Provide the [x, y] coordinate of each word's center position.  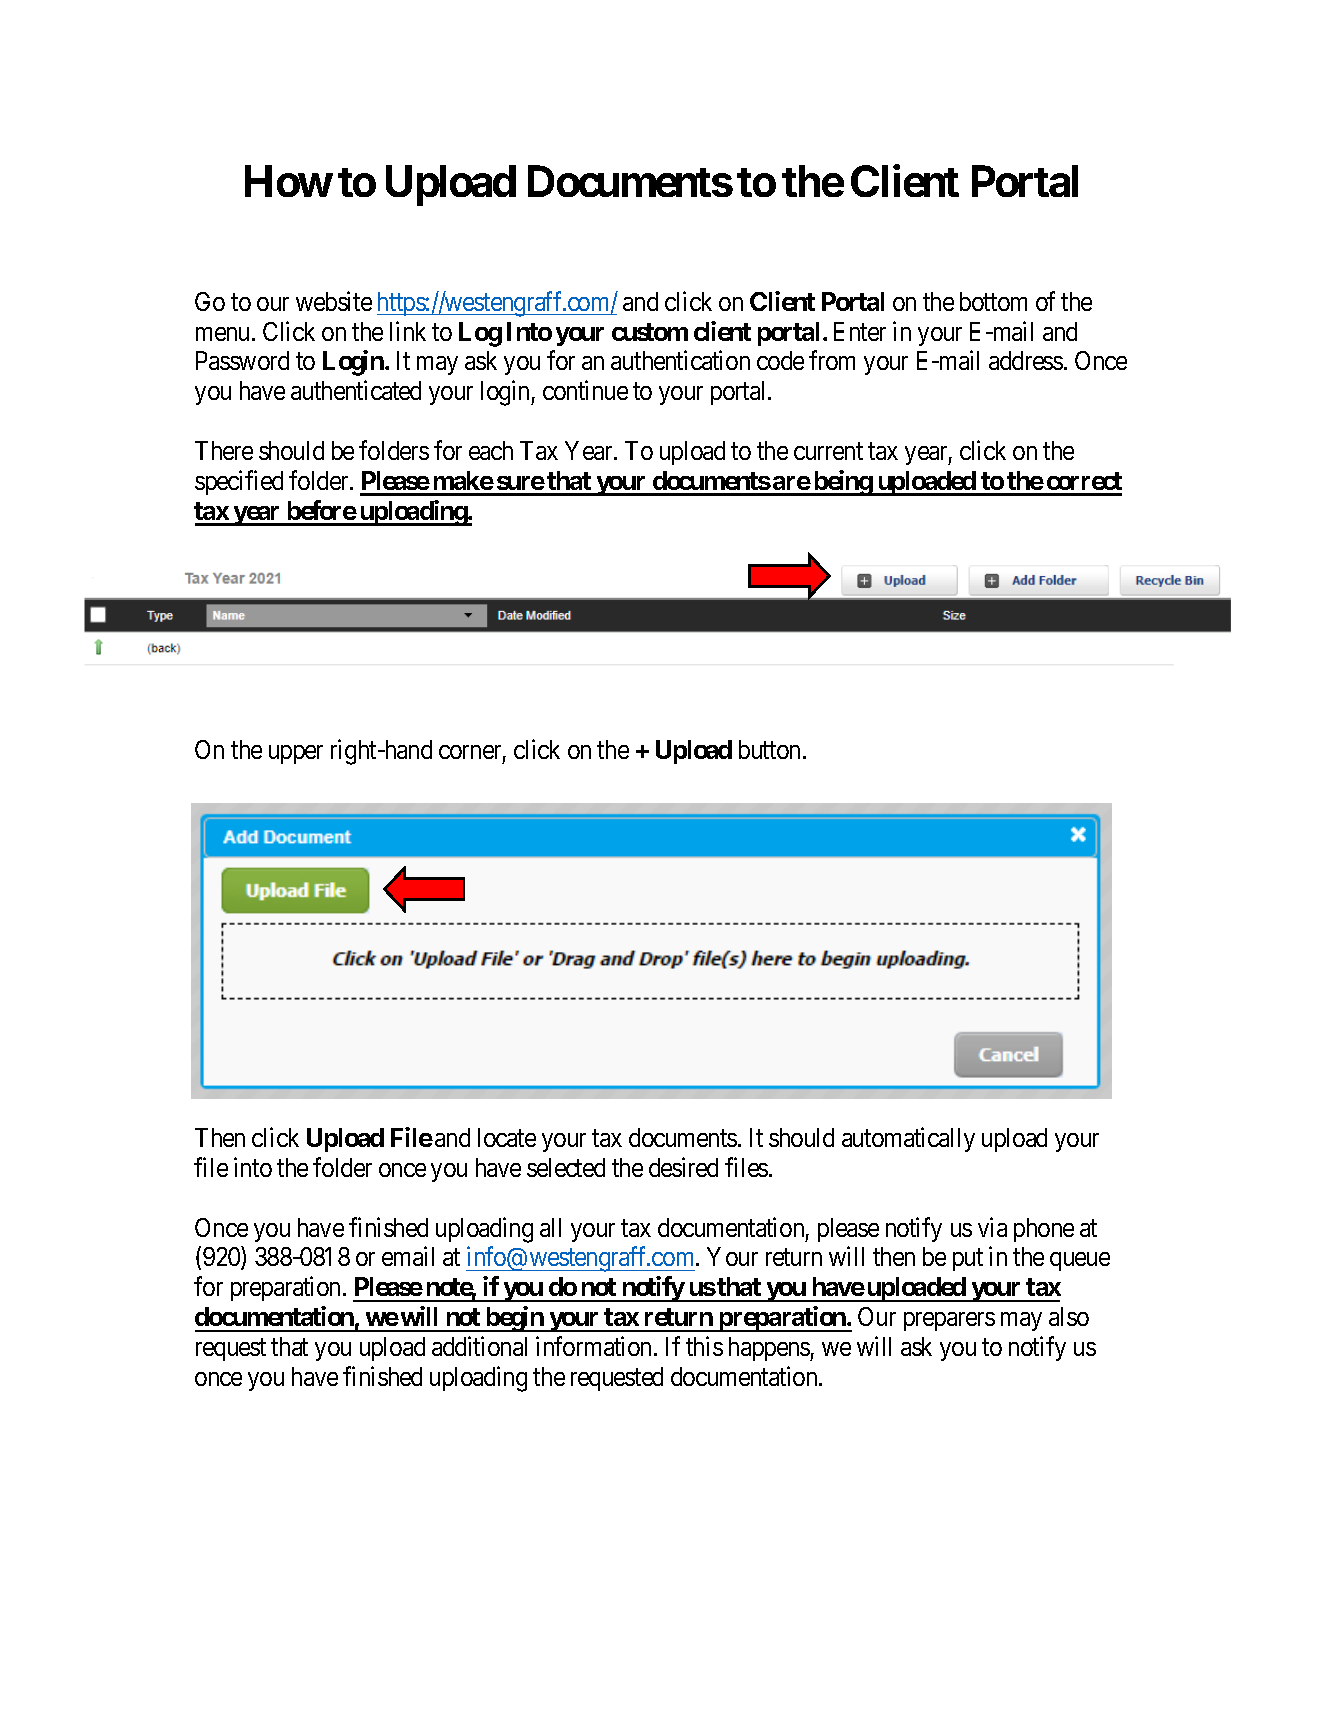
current [828, 451]
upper [296, 754]
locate [507, 1137]
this [704, 1346]
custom [650, 332]
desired [683, 1167]
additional [479, 1346]
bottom [993, 301]
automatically [908, 1139]
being [842, 483]
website [334, 301]
